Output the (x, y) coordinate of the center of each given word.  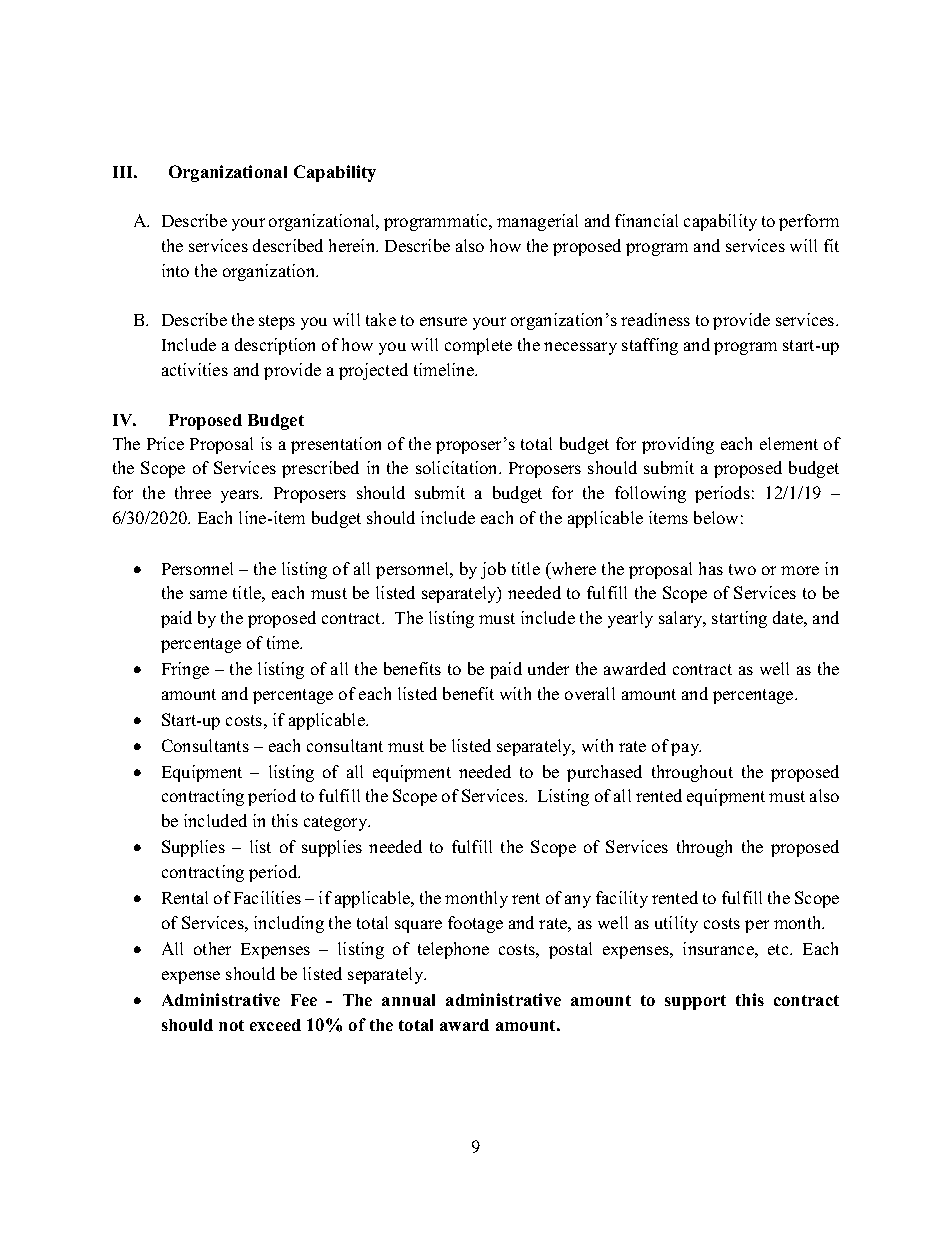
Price (165, 443)
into (175, 270)
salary (682, 619)
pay (686, 749)
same (208, 594)
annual (408, 1000)
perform (809, 222)
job (493, 570)
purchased (604, 773)
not (231, 1025)
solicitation (458, 467)
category (337, 823)
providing (678, 445)
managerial (537, 222)
